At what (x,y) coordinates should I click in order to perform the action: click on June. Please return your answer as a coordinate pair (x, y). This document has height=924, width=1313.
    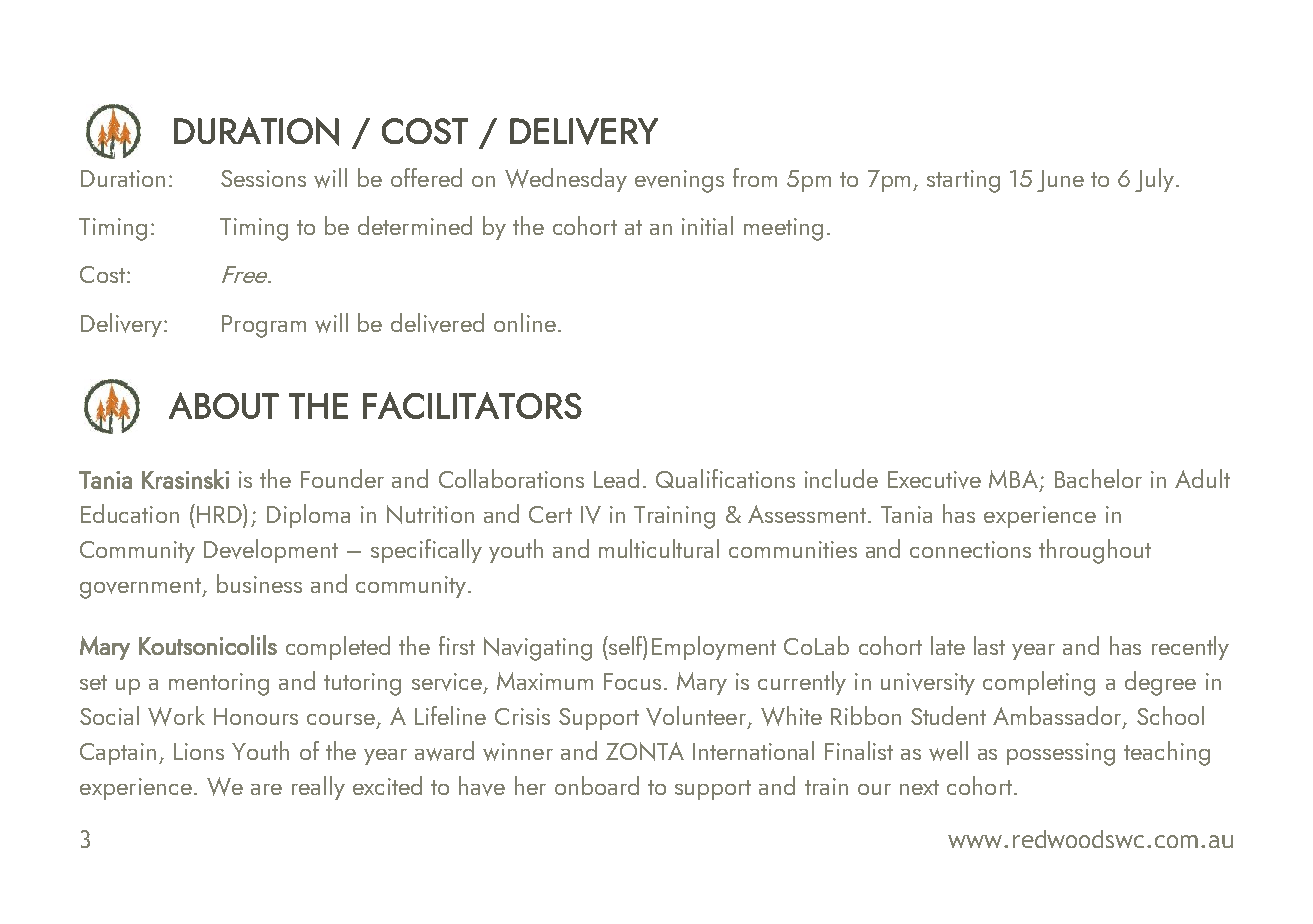
    Looking at the image, I should click on (1060, 181).
